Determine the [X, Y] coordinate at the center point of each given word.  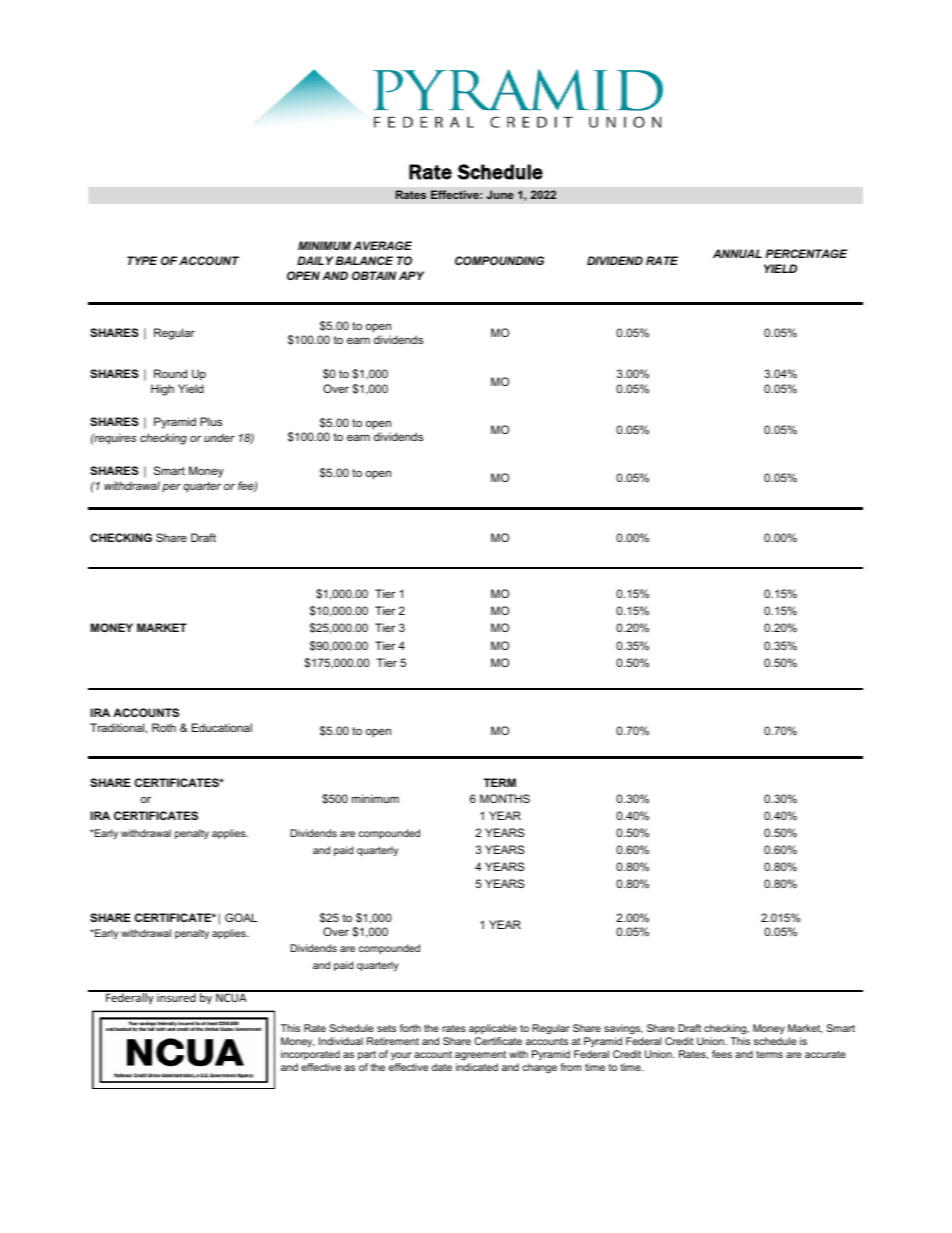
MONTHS [505, 798]
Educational [222, 727]
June [500, 194]
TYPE [142, 260]
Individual [341, 1041]
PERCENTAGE [806, 253]
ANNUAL [737, 253]
